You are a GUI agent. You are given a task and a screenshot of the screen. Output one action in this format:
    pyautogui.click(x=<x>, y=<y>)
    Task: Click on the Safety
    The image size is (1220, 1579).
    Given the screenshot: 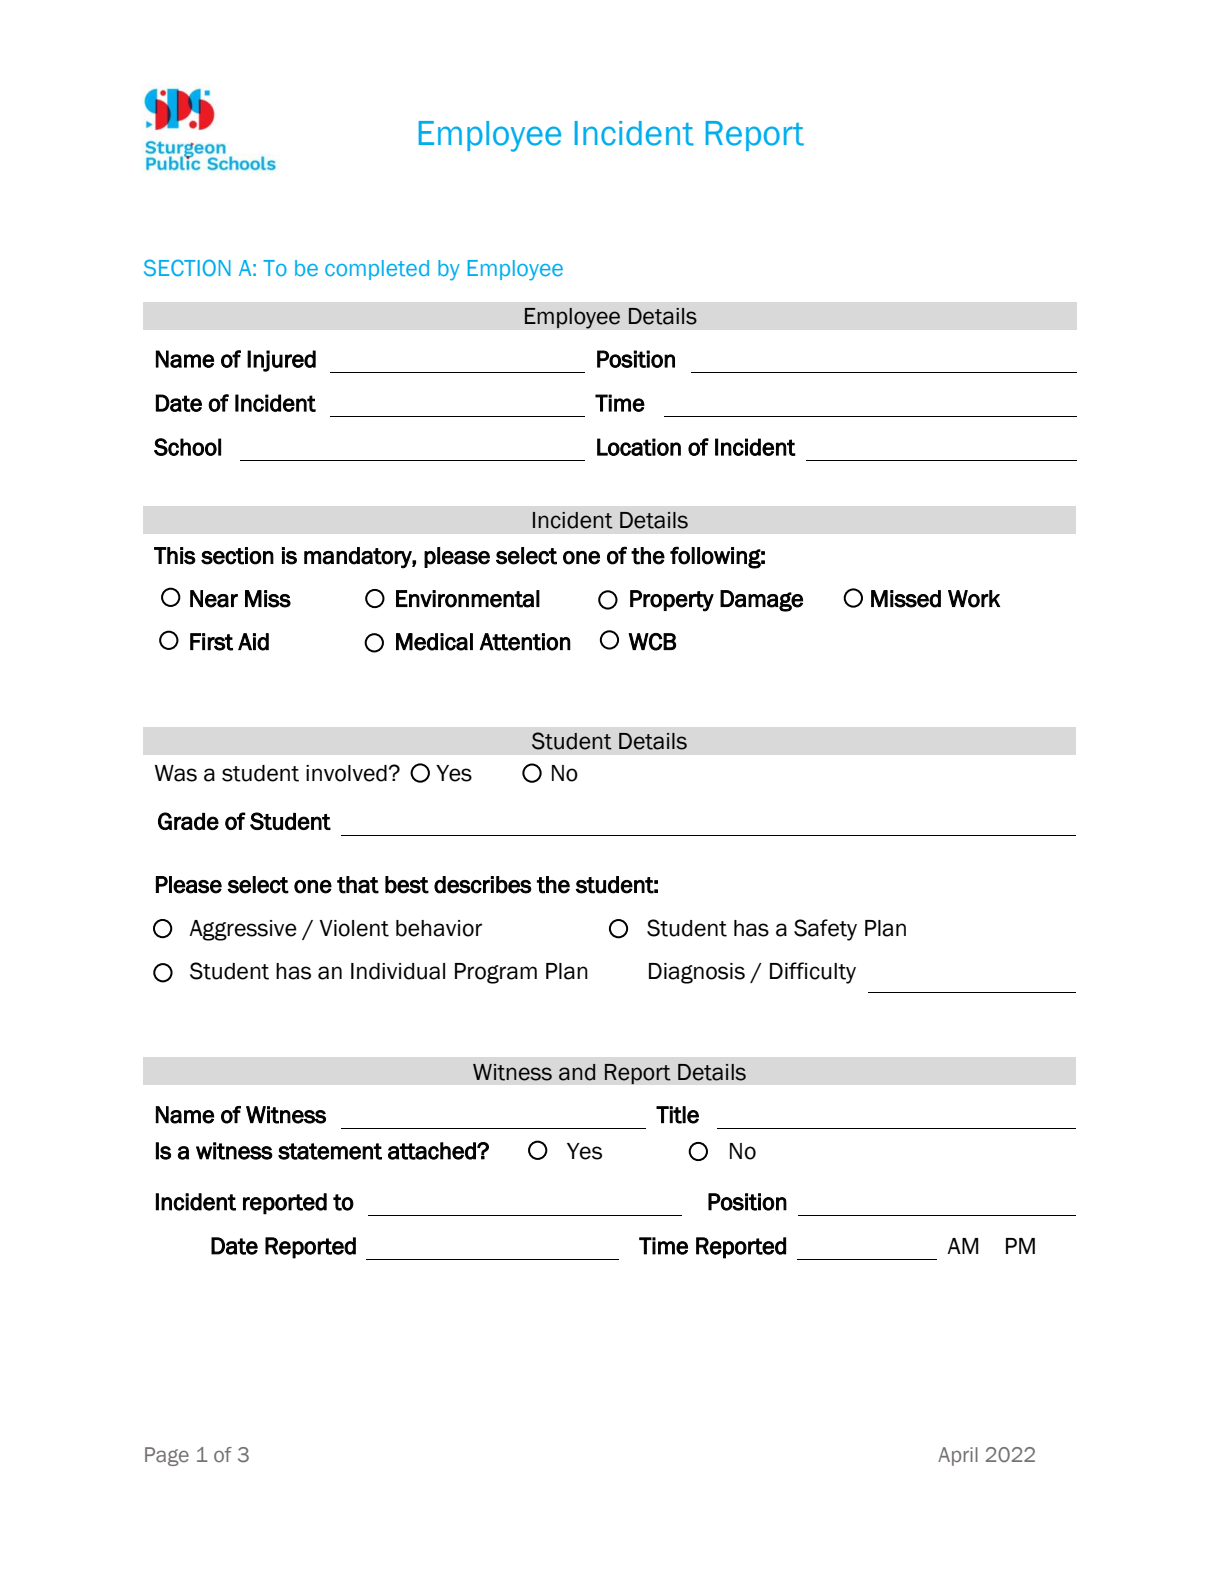 What is the action you would take?
    pyautogui.click(x=825, y=930)
